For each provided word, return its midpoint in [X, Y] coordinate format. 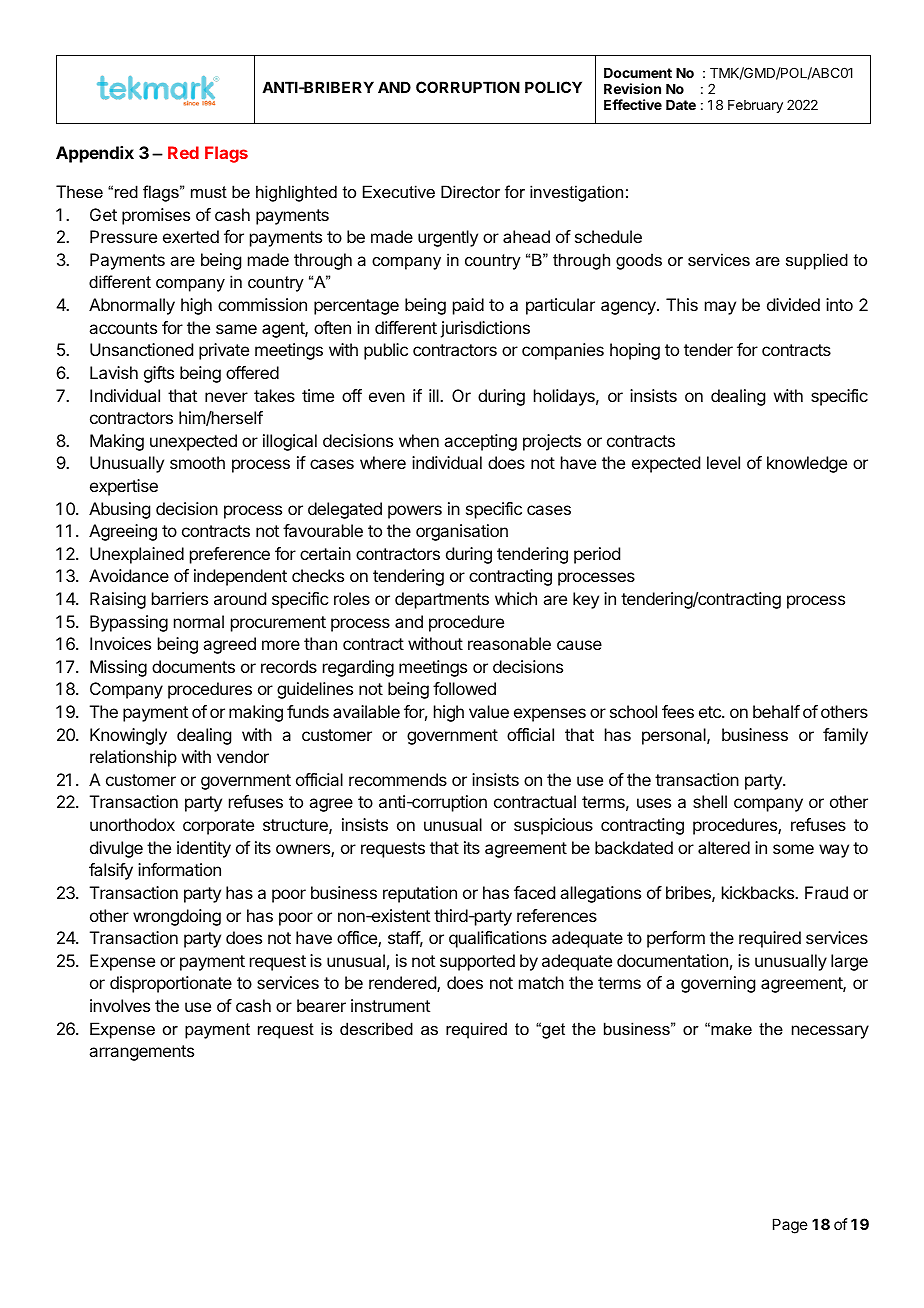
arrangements [141, 1053]
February [755, 106]
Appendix [95, 154]
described [376, 1028]
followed [464, 688]
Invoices [120, 643]
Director [470, 191]
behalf [776, 711]
